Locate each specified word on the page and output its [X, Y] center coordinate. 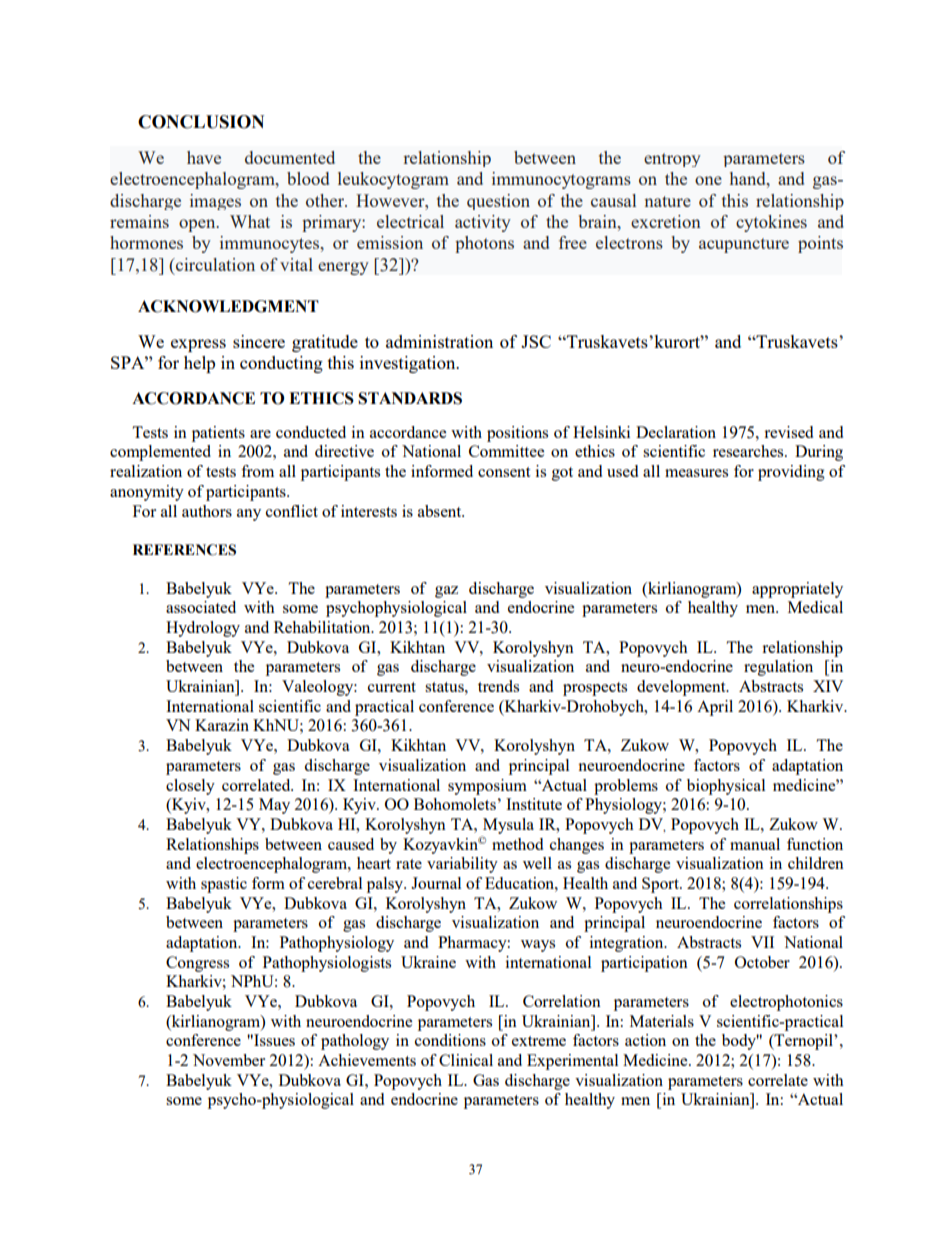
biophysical [726, 787]
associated [201, 607]
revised [788, 432]
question [498, 202]
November [229, 1060]
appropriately [797, 590]
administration [439, 341]
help [199, 364]
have [204, 157]
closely [190, 787]
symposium [487, 787]
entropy [672, 160]
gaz [446, 592]
